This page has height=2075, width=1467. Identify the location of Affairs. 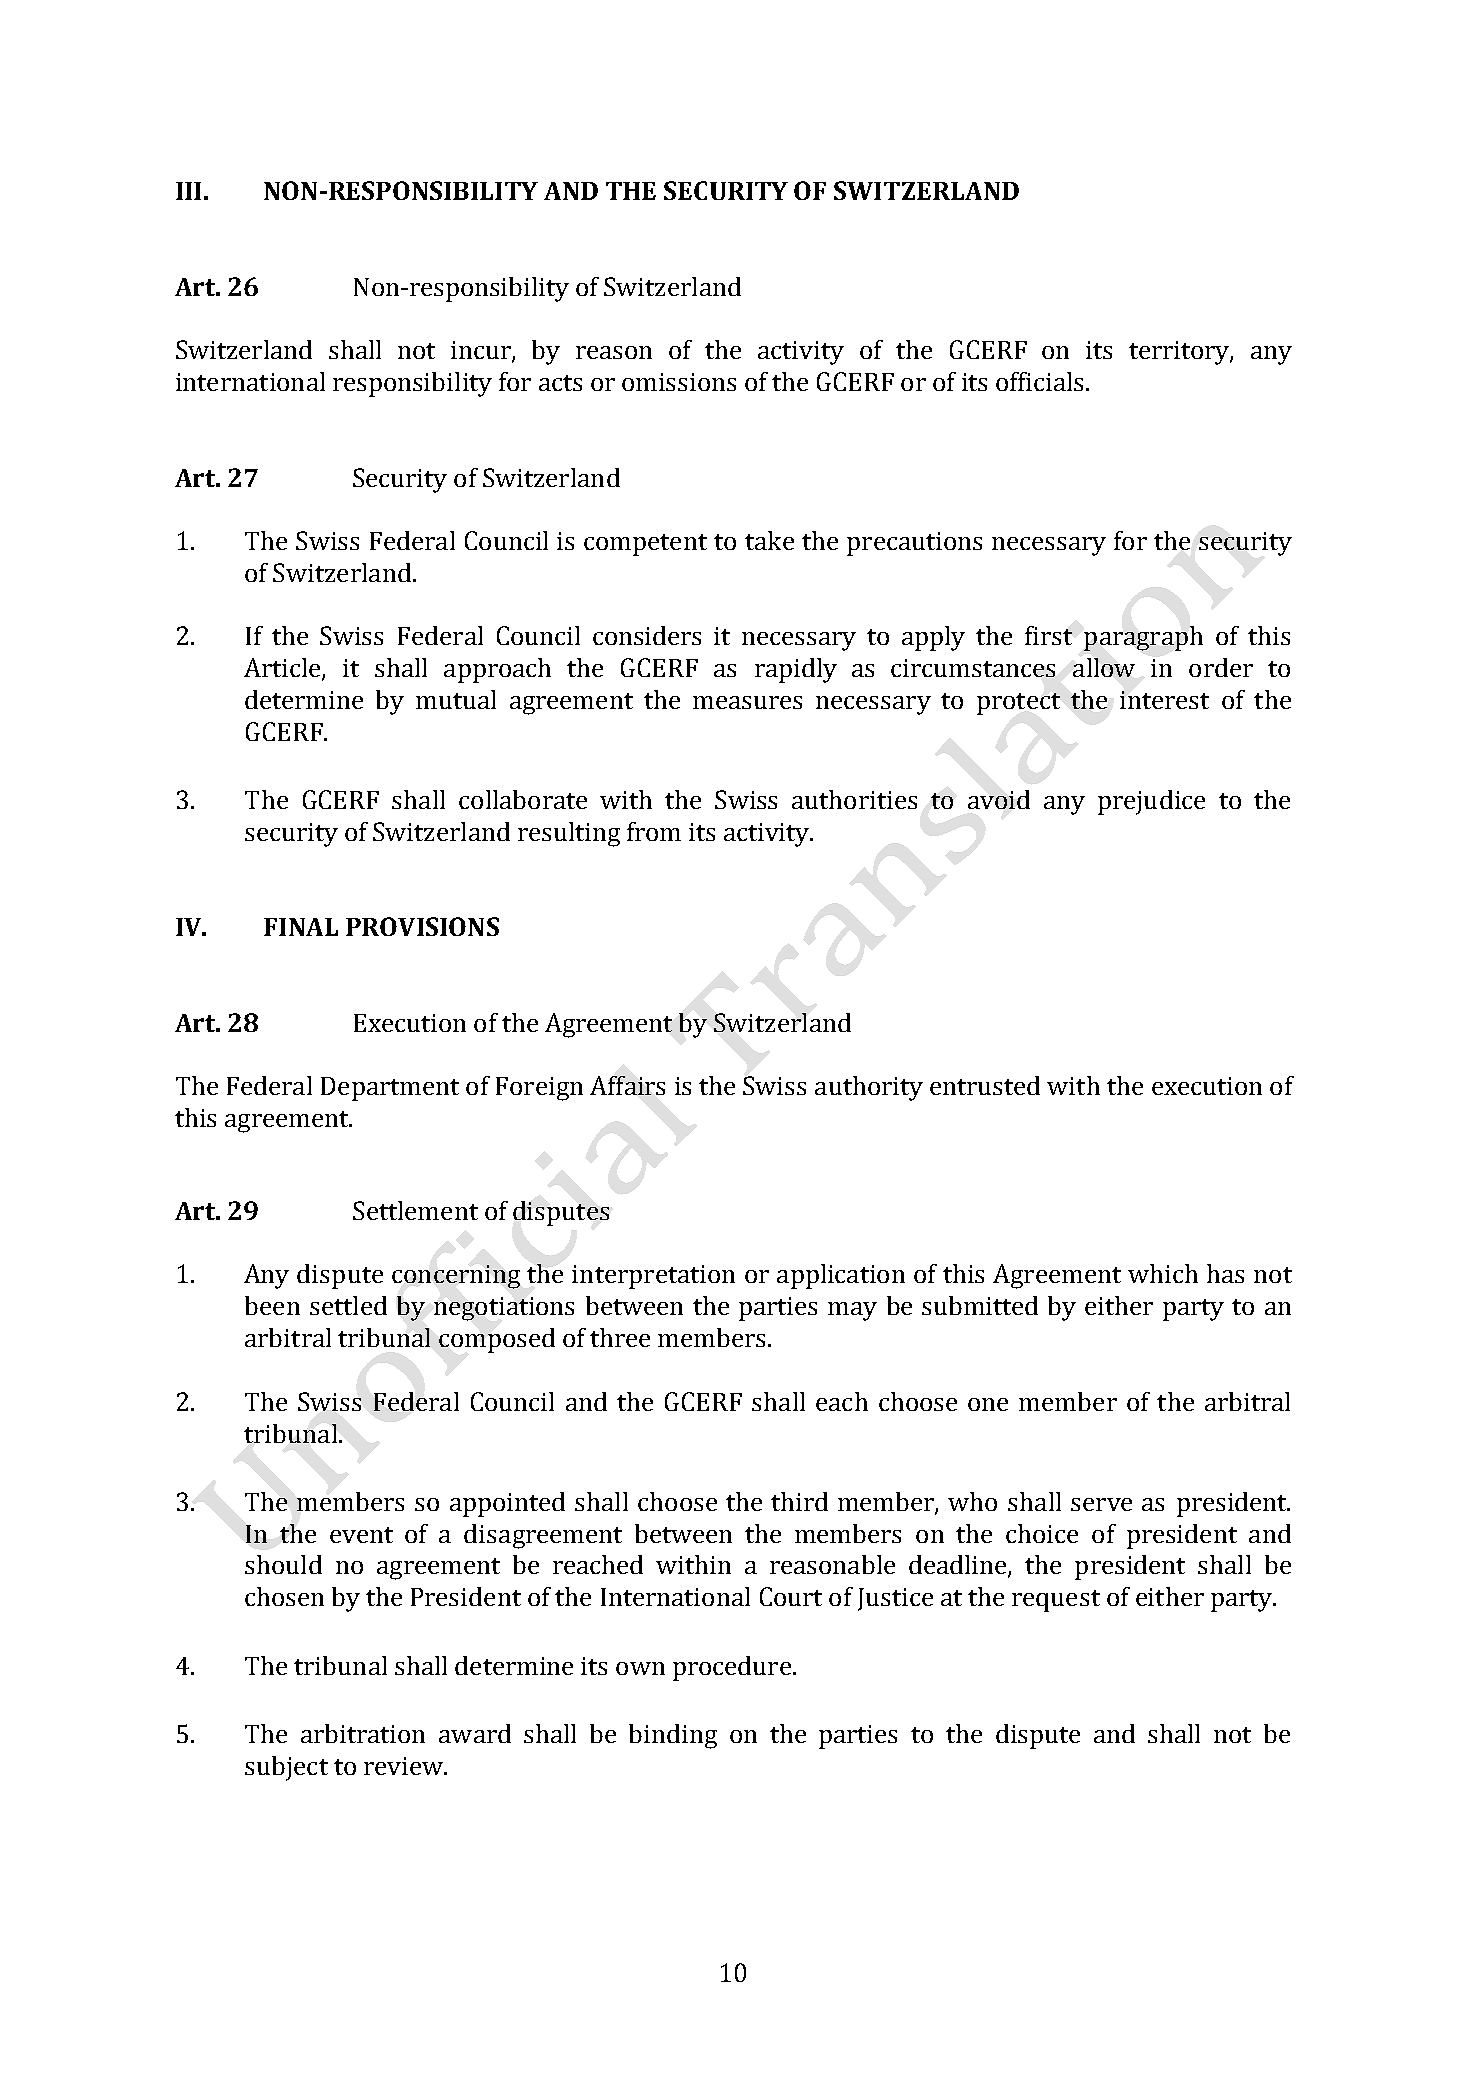
(627, 1085).
